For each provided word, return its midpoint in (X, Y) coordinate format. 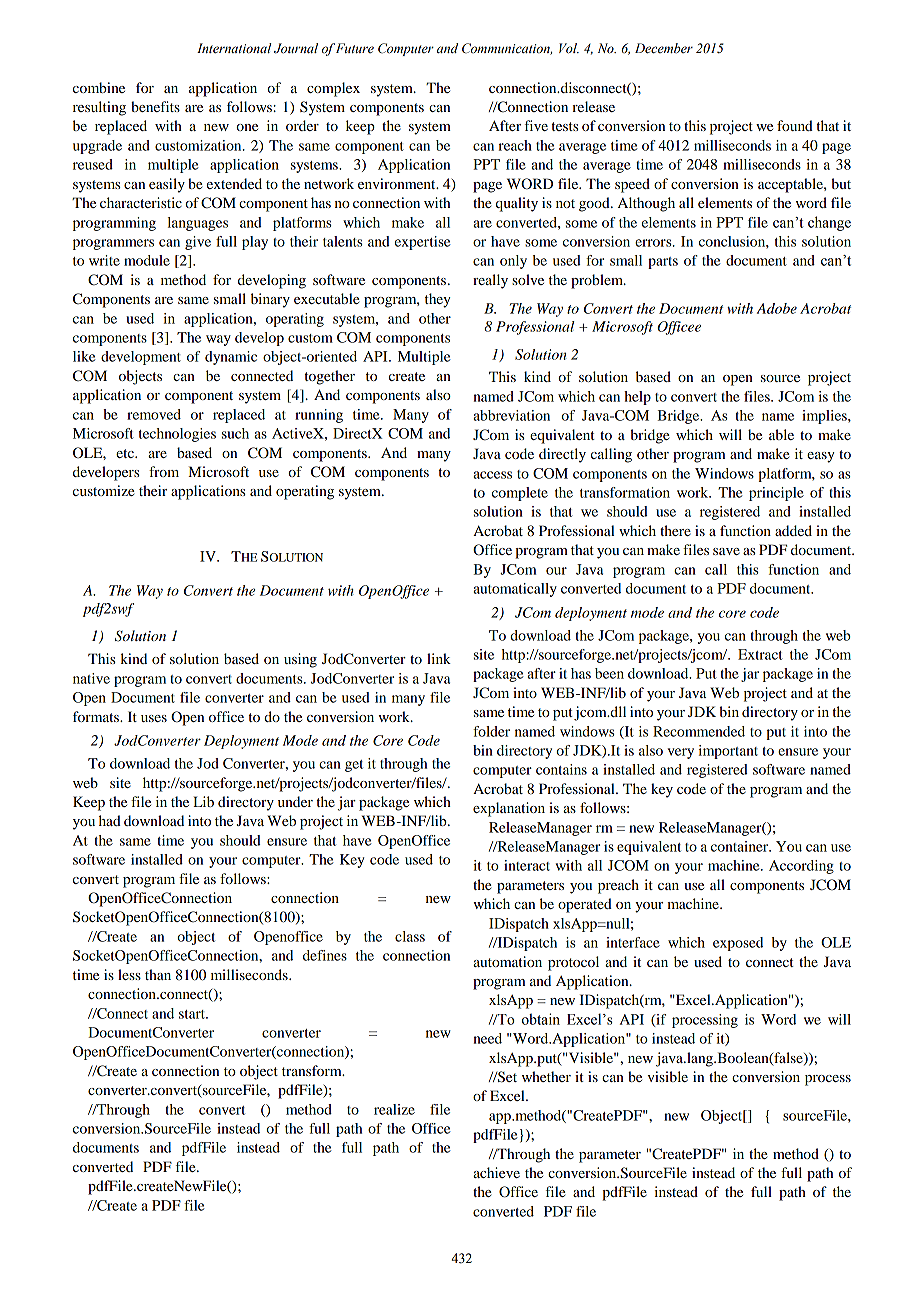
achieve (496, 1172)
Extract (760, 654)
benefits (155, 106)
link (439, 658)
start (193, 1014)
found (795, 125)
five (536, 125)
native (91, 678)
